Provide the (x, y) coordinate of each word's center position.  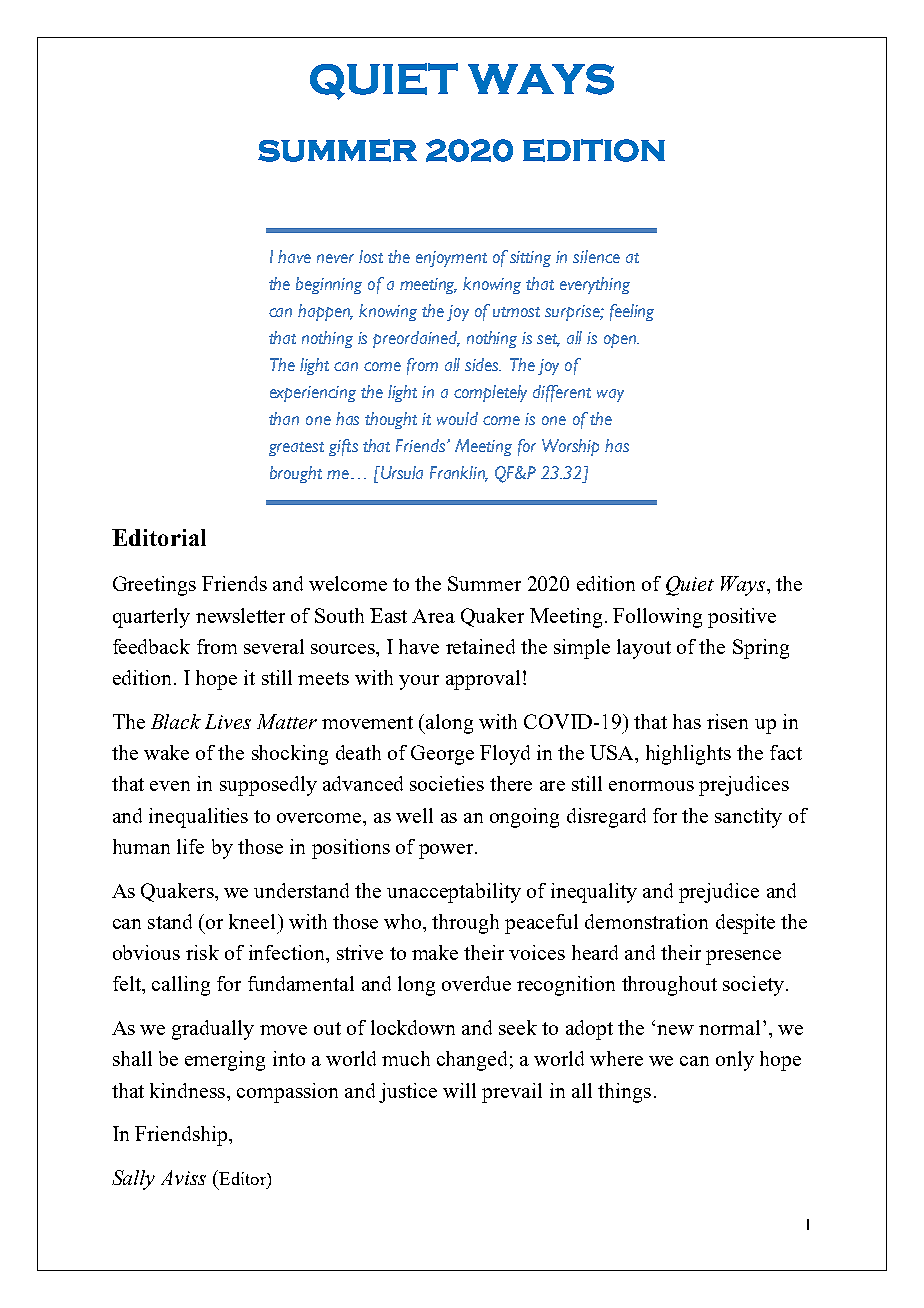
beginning (329, 285)
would (457, 418)
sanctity (748, 818)
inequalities (198, 818)
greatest (296, 449)
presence (743, 957)
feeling (632, 312)
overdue (476, 983)
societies (447, 783)
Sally (133, 1180)
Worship (570, 447)
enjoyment (451, 259)
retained (480, 646)
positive (742, 618)
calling (181, 986)
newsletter (240, 615)
